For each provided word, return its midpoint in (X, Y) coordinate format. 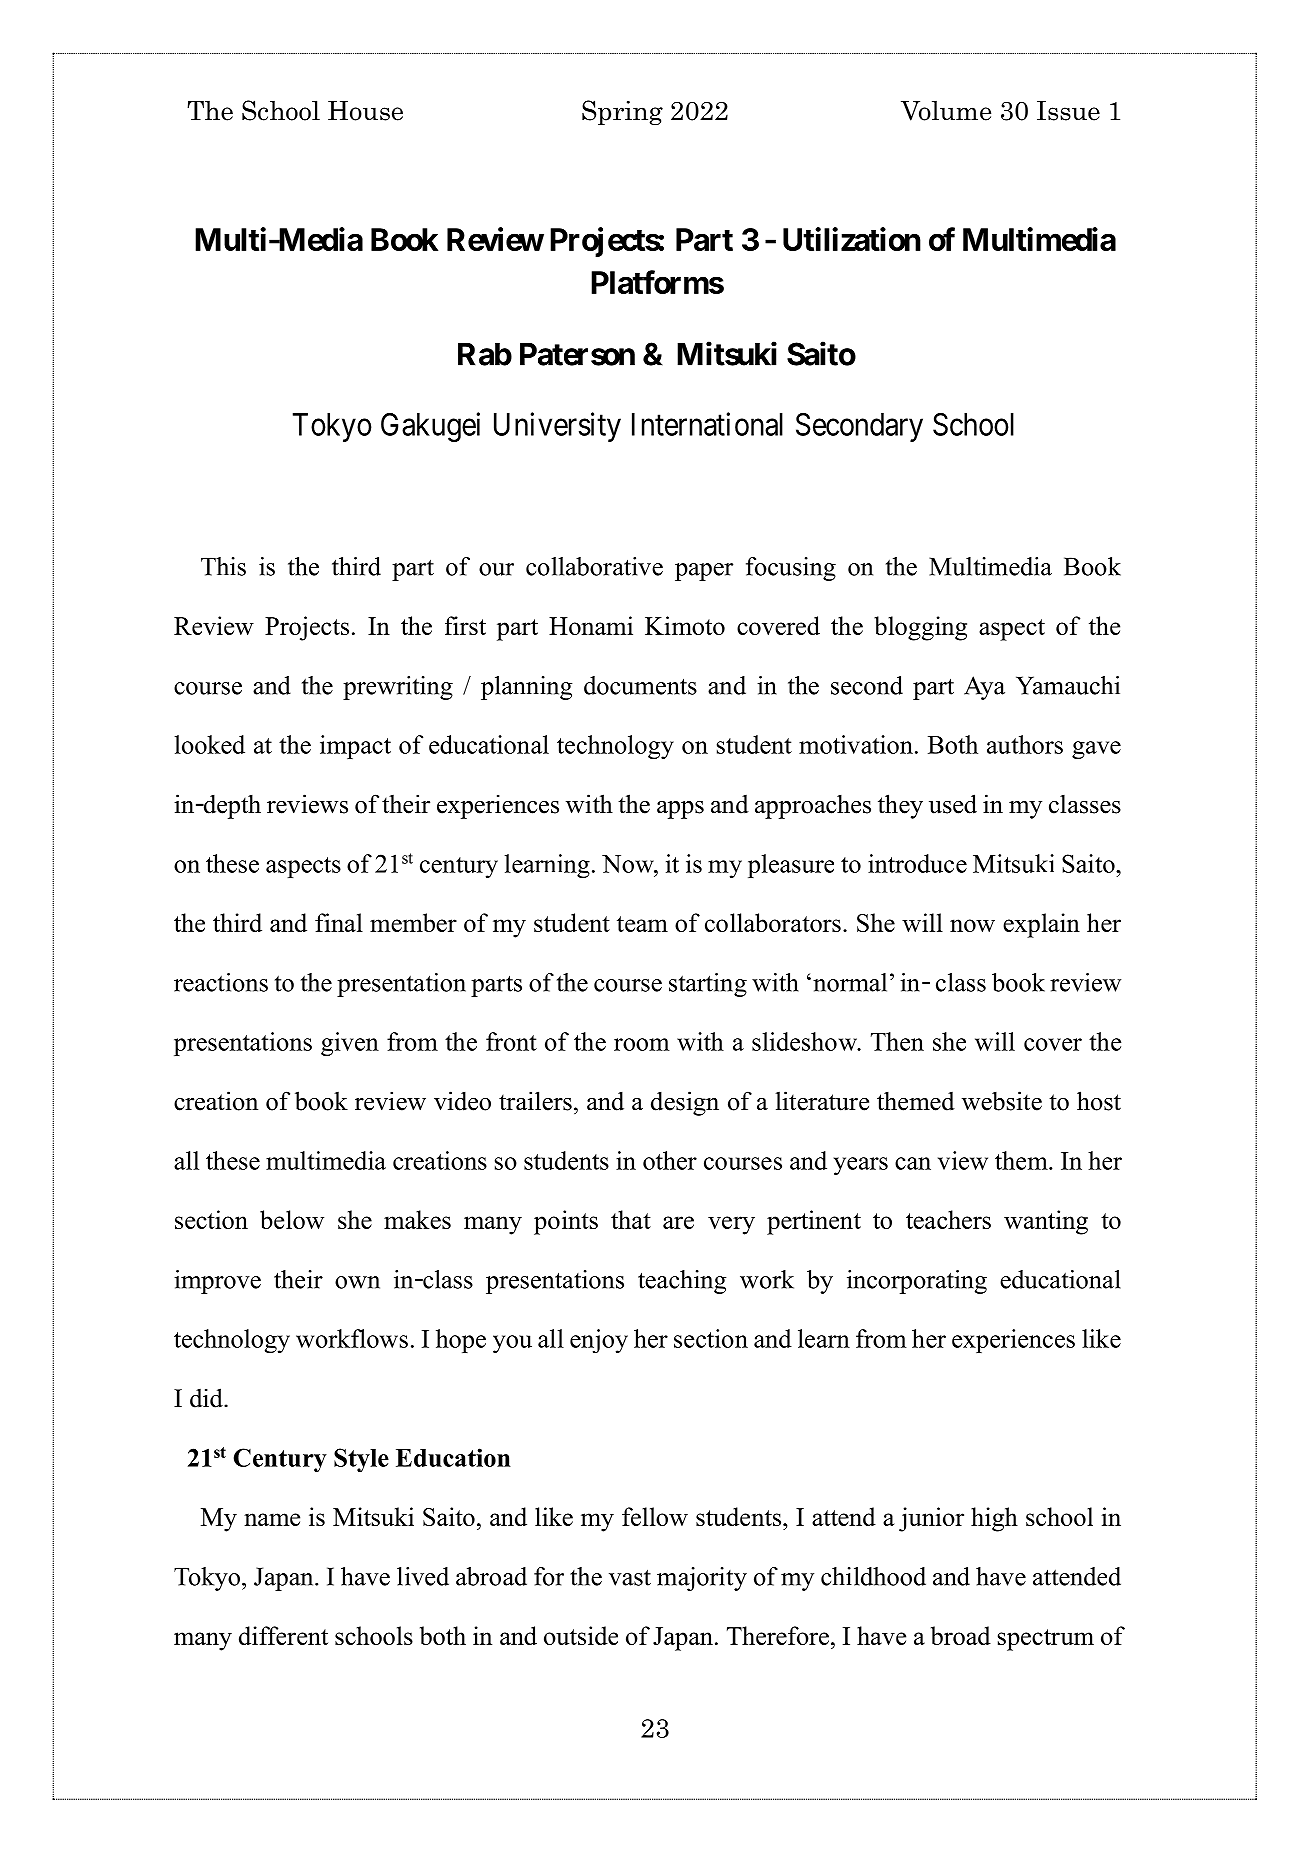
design (685, 1103)
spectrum (1046, 1640)
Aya (984, 688)
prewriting (398, 688)
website (1002, 1101)
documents (640, 685)
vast (630, 1577)
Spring (622, 112)
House (365, 111)
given (350, 1044)
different (283, 1635)
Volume (946, 110)
